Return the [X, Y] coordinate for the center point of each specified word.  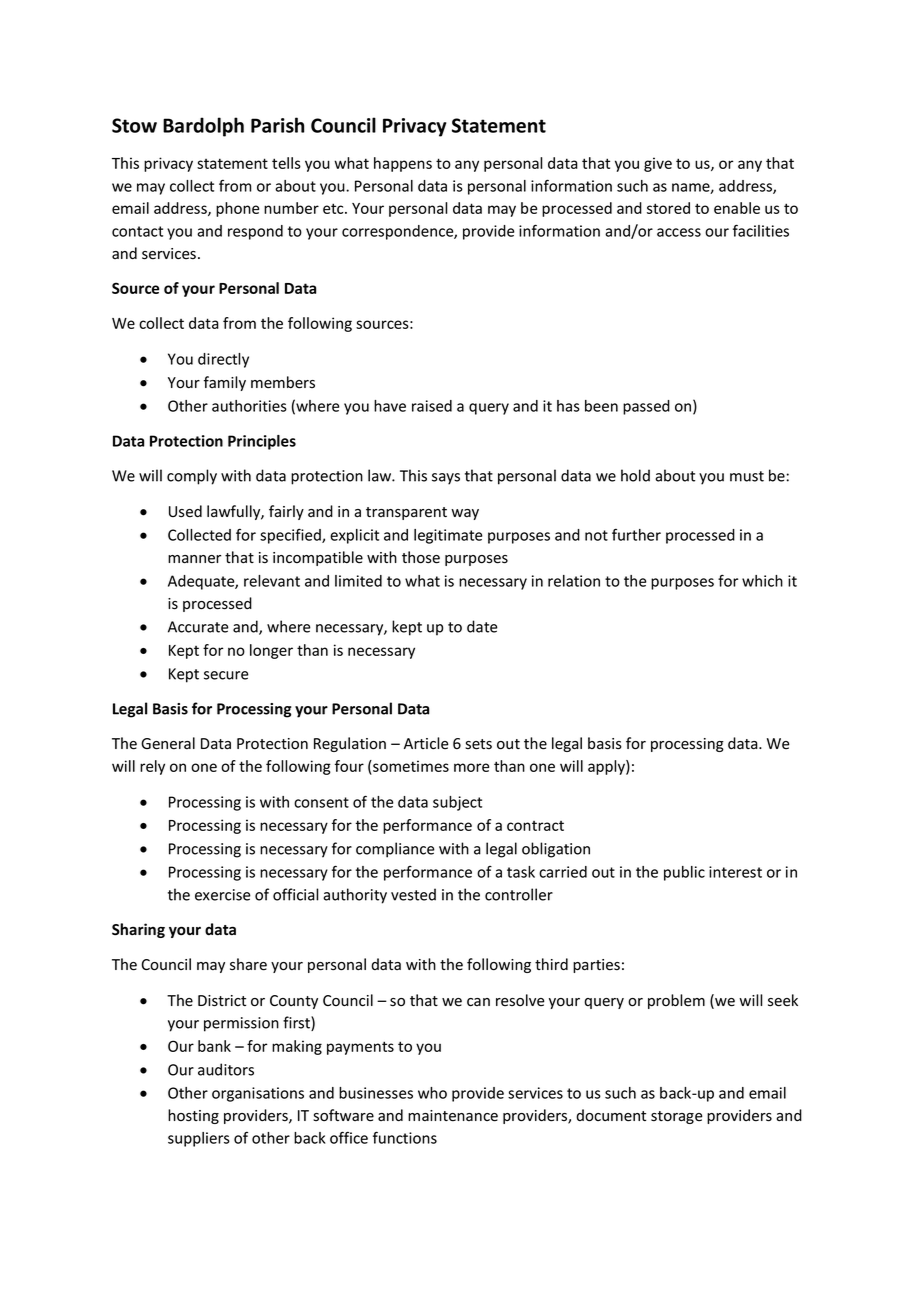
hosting [193, 1116]
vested [413, 894]
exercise [223, 895]
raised [432, 406]
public [684, 873]
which [762, 581]
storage [677, 1117]
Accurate [198, 627]
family [225, 383]
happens [403, 164]
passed [646, 407]
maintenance [453, 1116]
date [482, 626]
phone [237, 209]
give [658, 164]
